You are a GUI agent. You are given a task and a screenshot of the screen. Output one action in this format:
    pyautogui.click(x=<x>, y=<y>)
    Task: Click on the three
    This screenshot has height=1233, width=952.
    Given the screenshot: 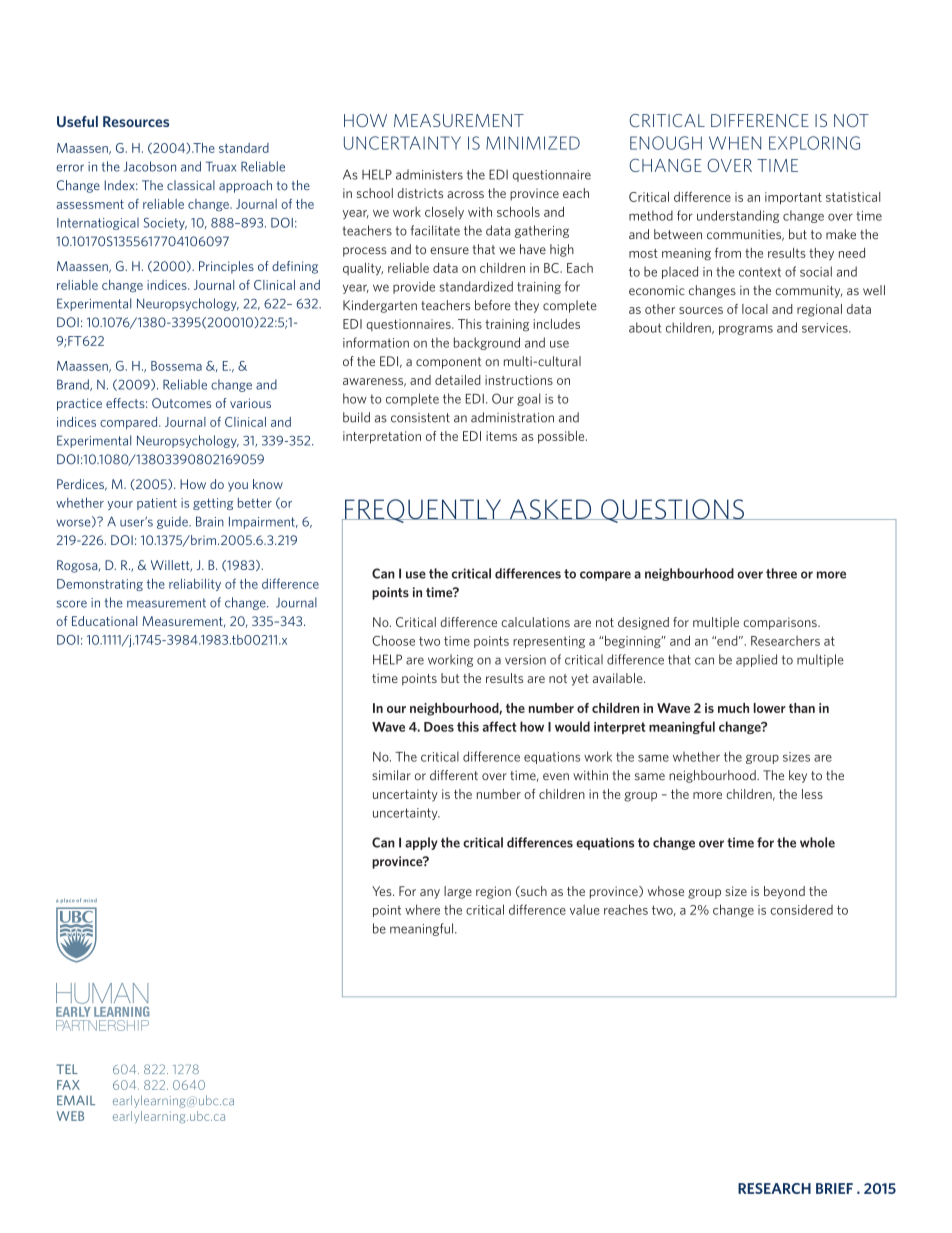 What is the action you would take?
    pyautogui.click(x=781, y=573)
